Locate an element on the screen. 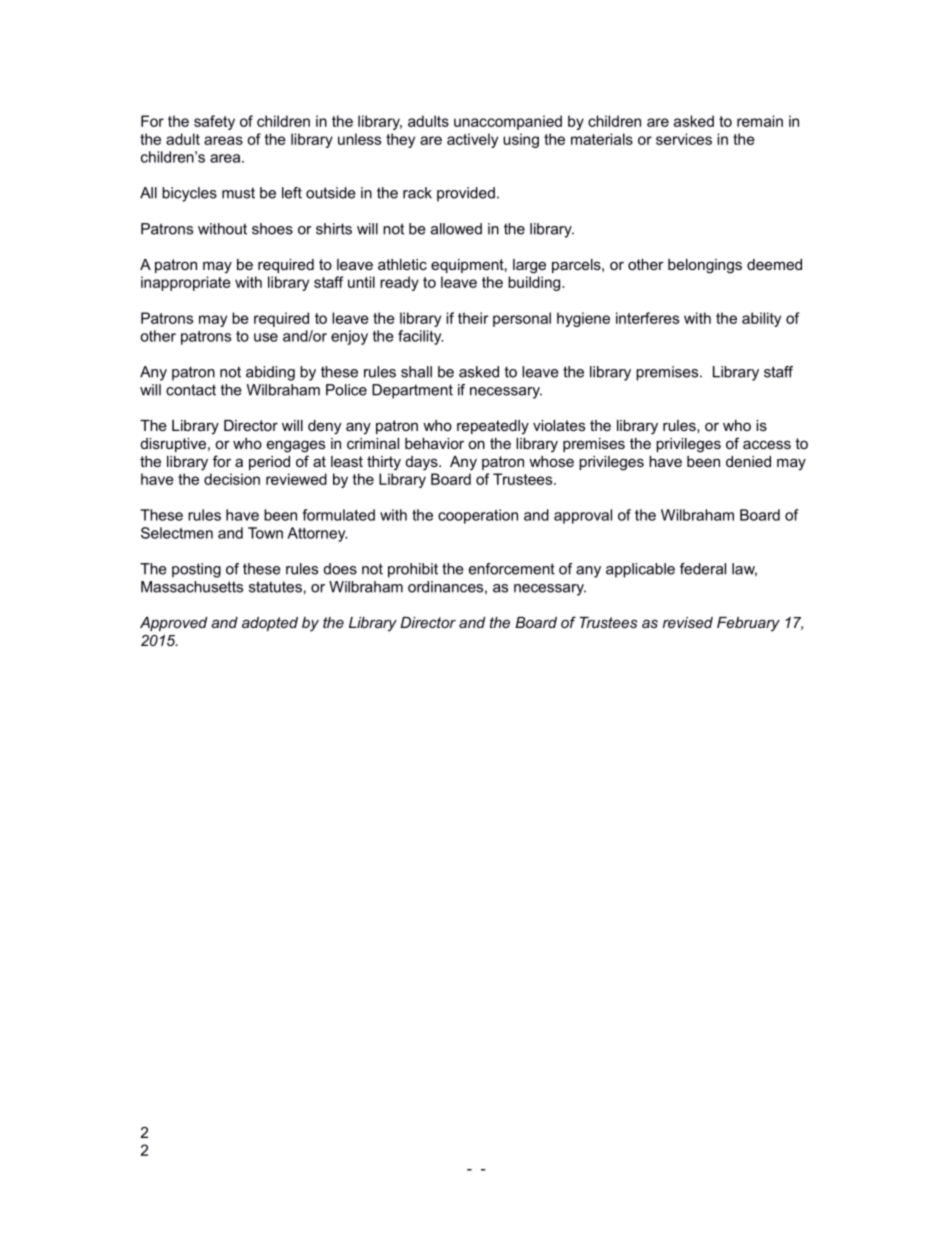 The width and height of the screenshot is (952, 1233). enforcement is located at coordinates (512, 569).
